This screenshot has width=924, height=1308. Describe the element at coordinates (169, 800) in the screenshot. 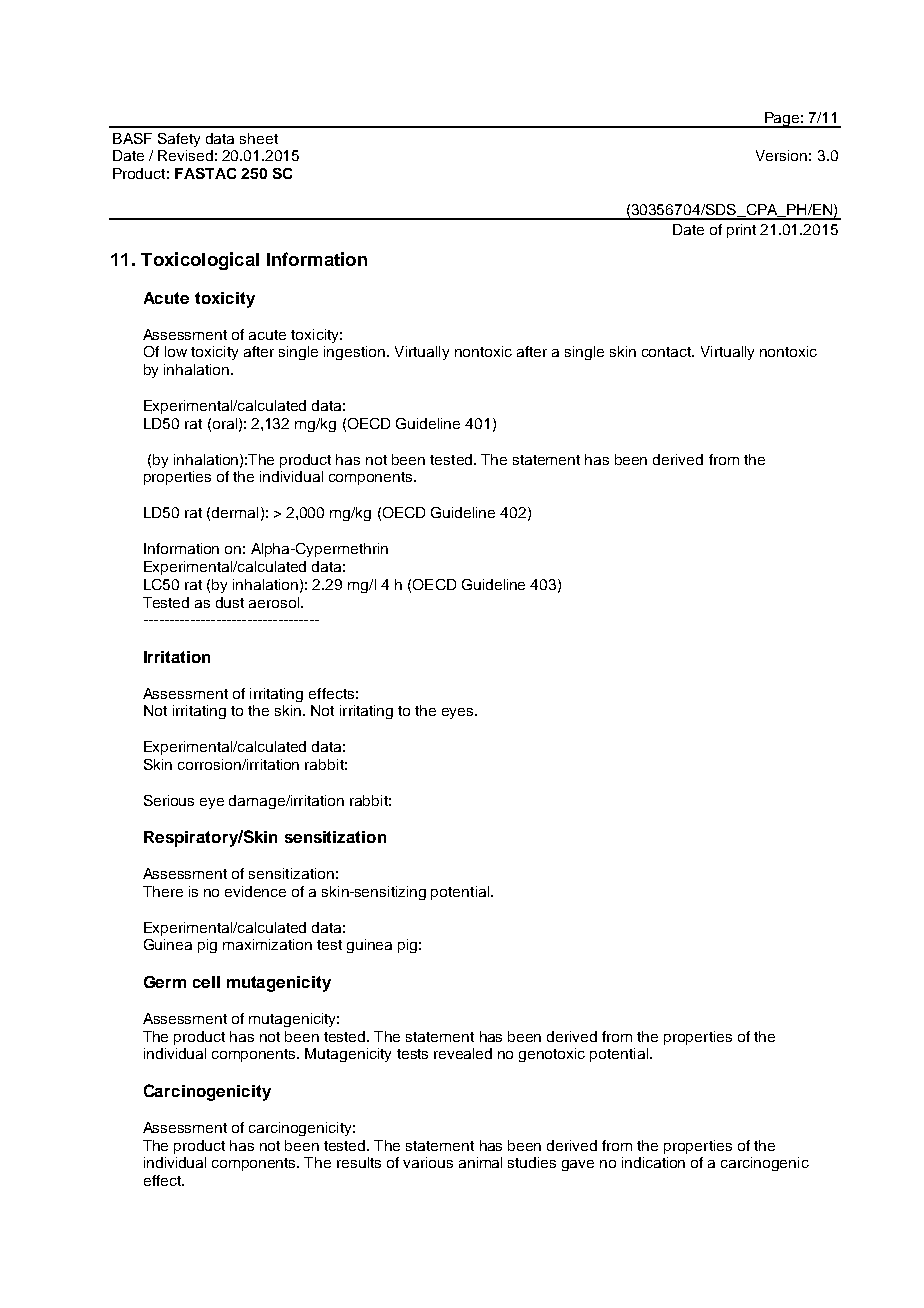

I see `Serious` at that location.
